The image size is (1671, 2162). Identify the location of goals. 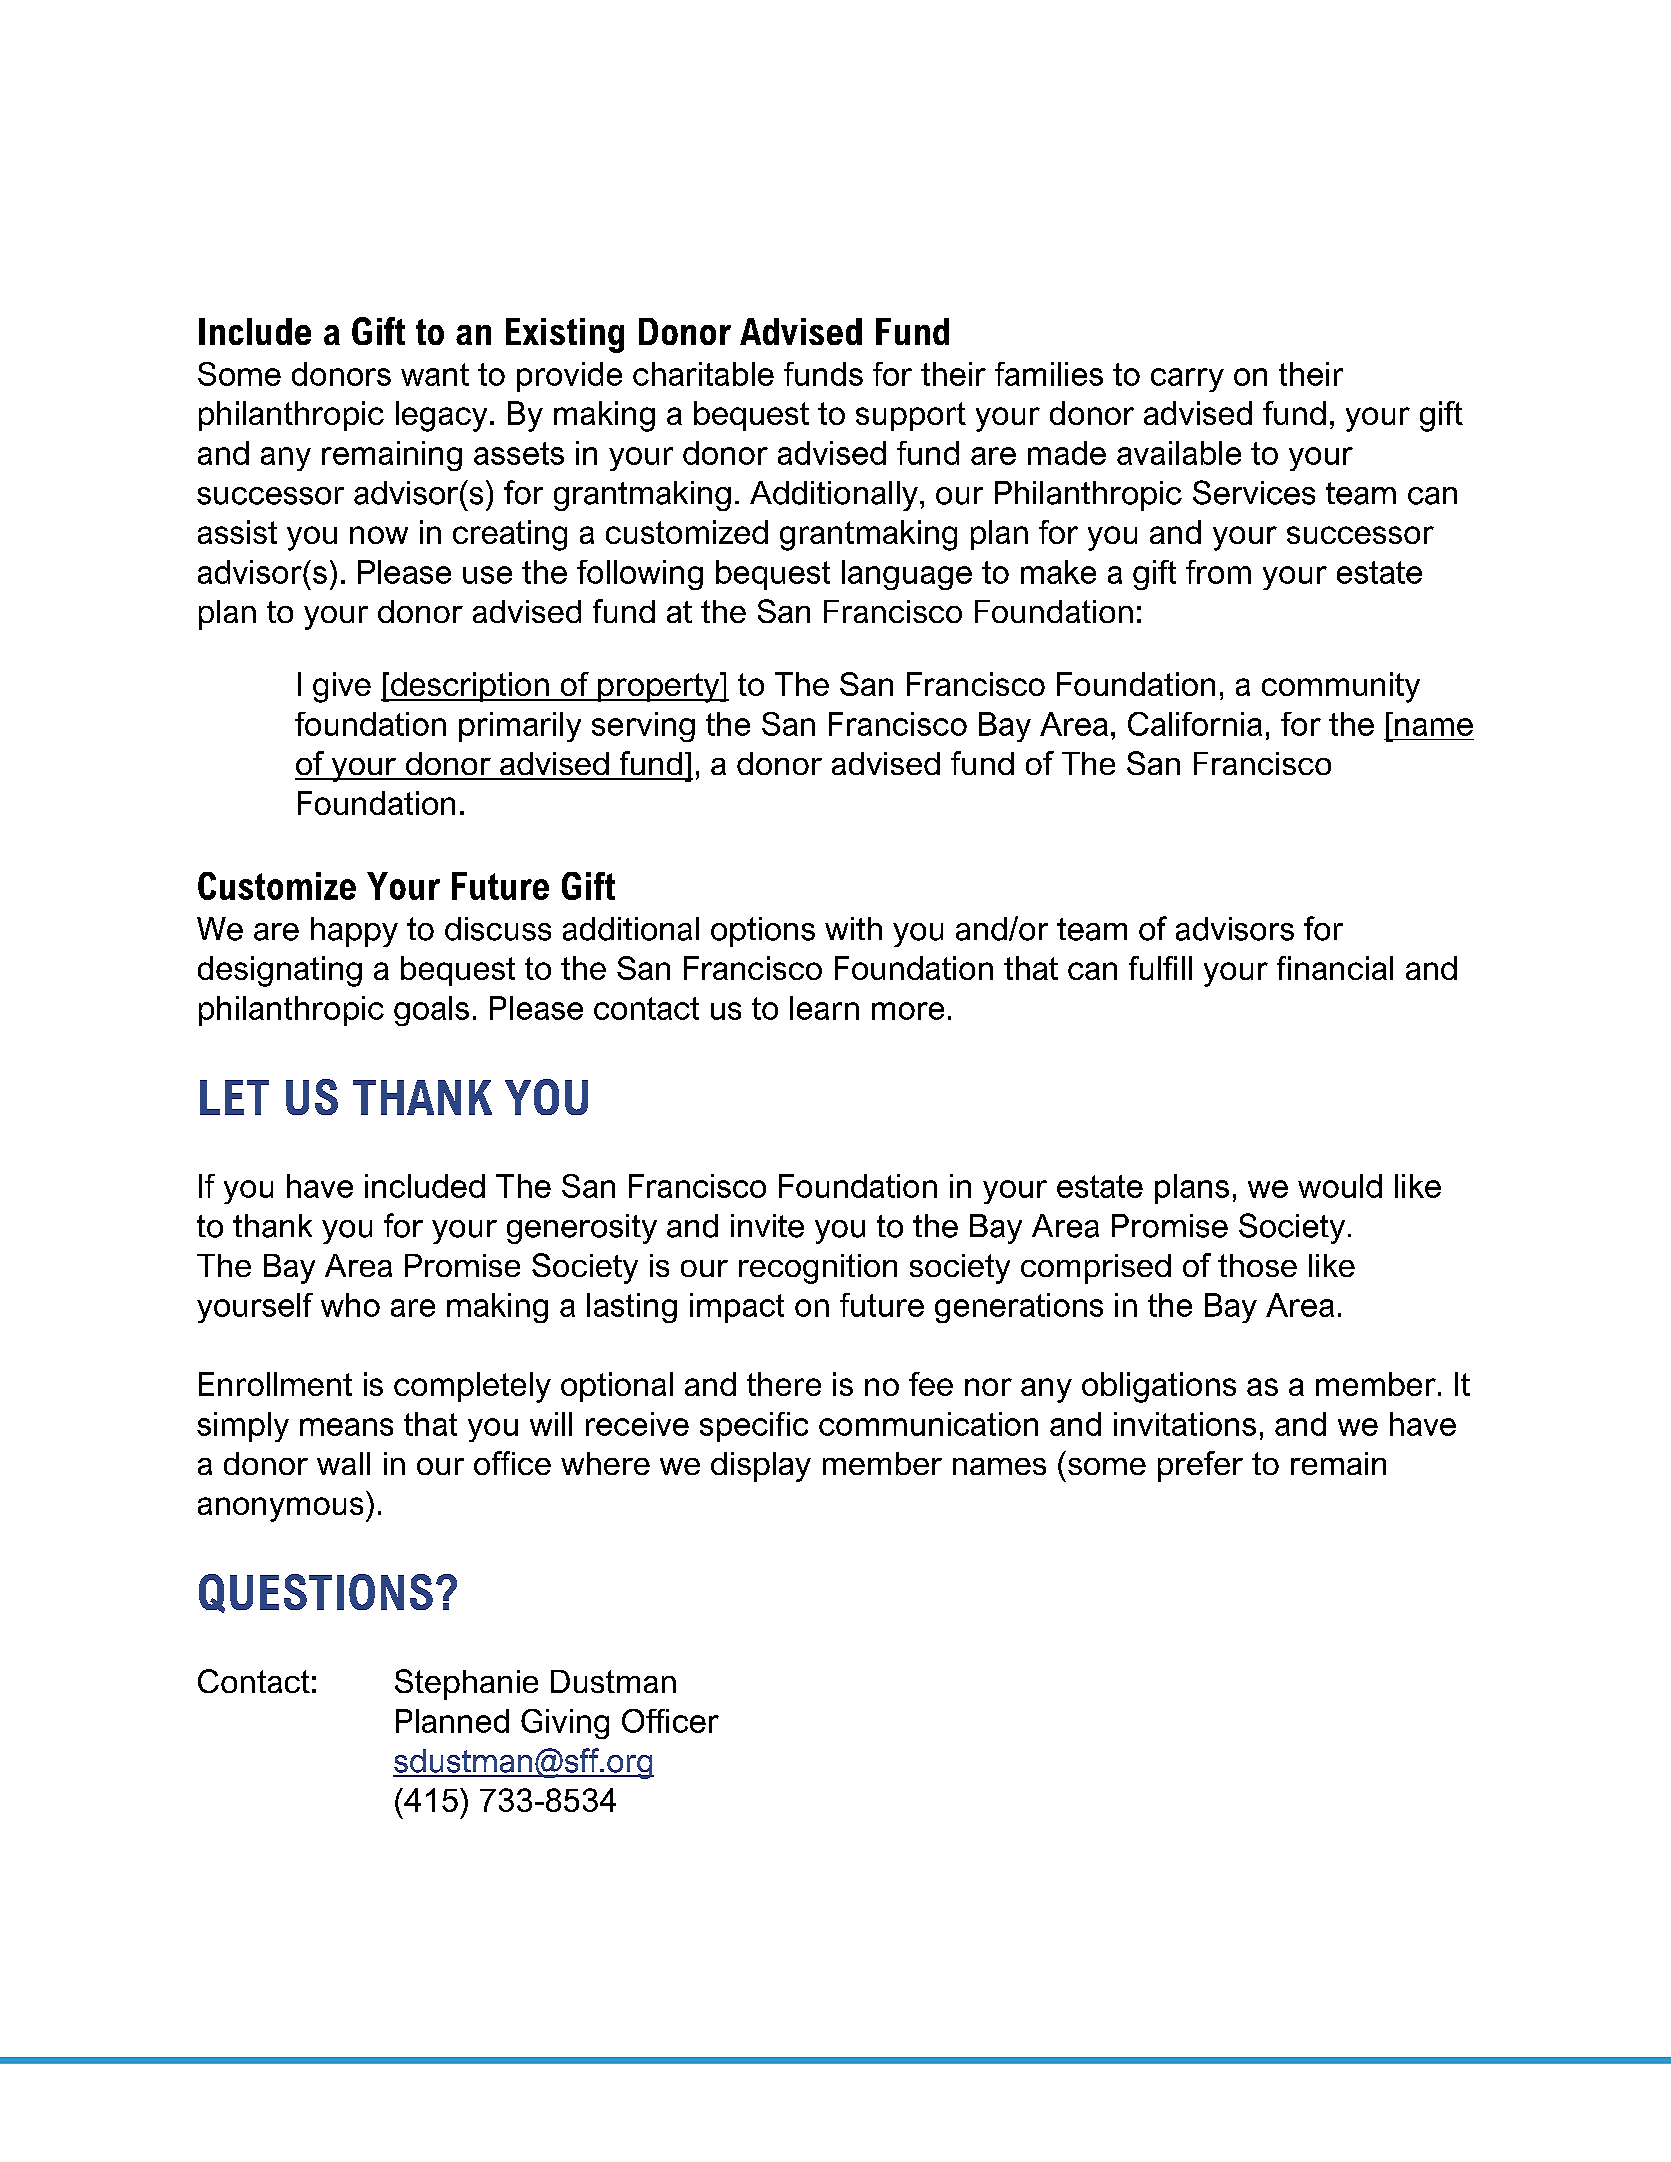
(431, 1011).
